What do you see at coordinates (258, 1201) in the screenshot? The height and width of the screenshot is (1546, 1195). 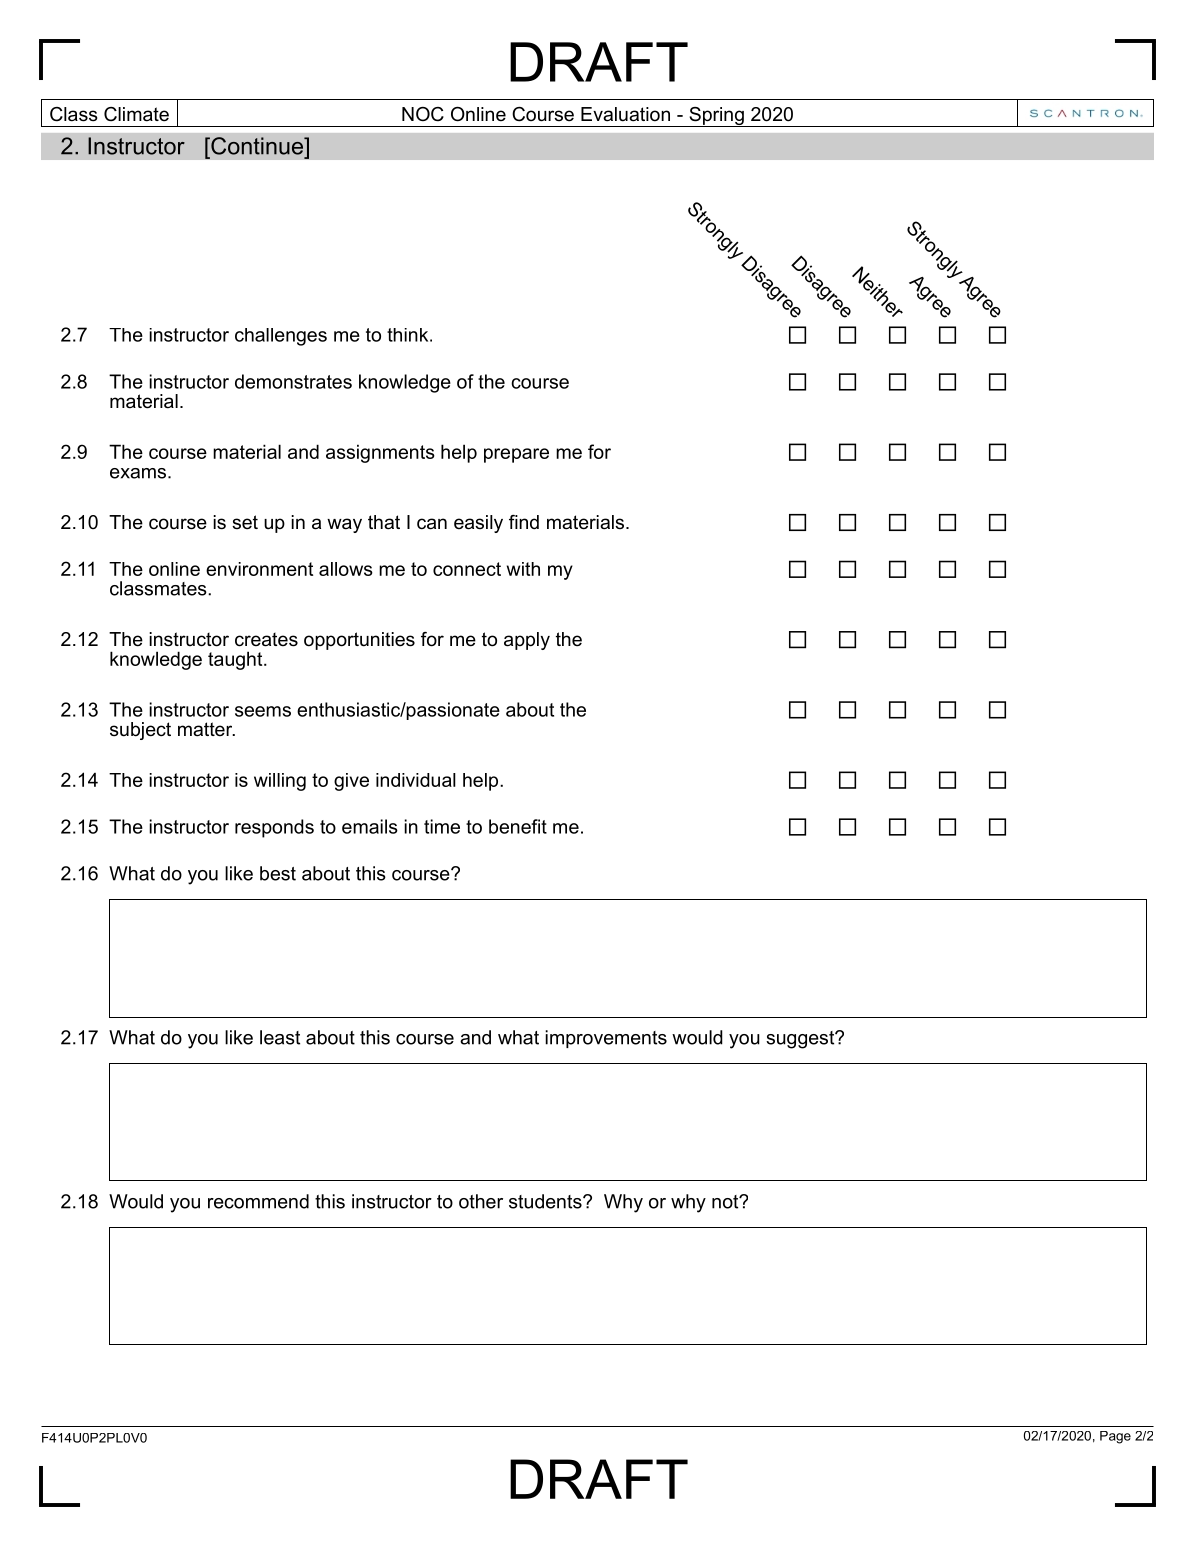 I see `recommend` at bounding box center [258, 1201].
